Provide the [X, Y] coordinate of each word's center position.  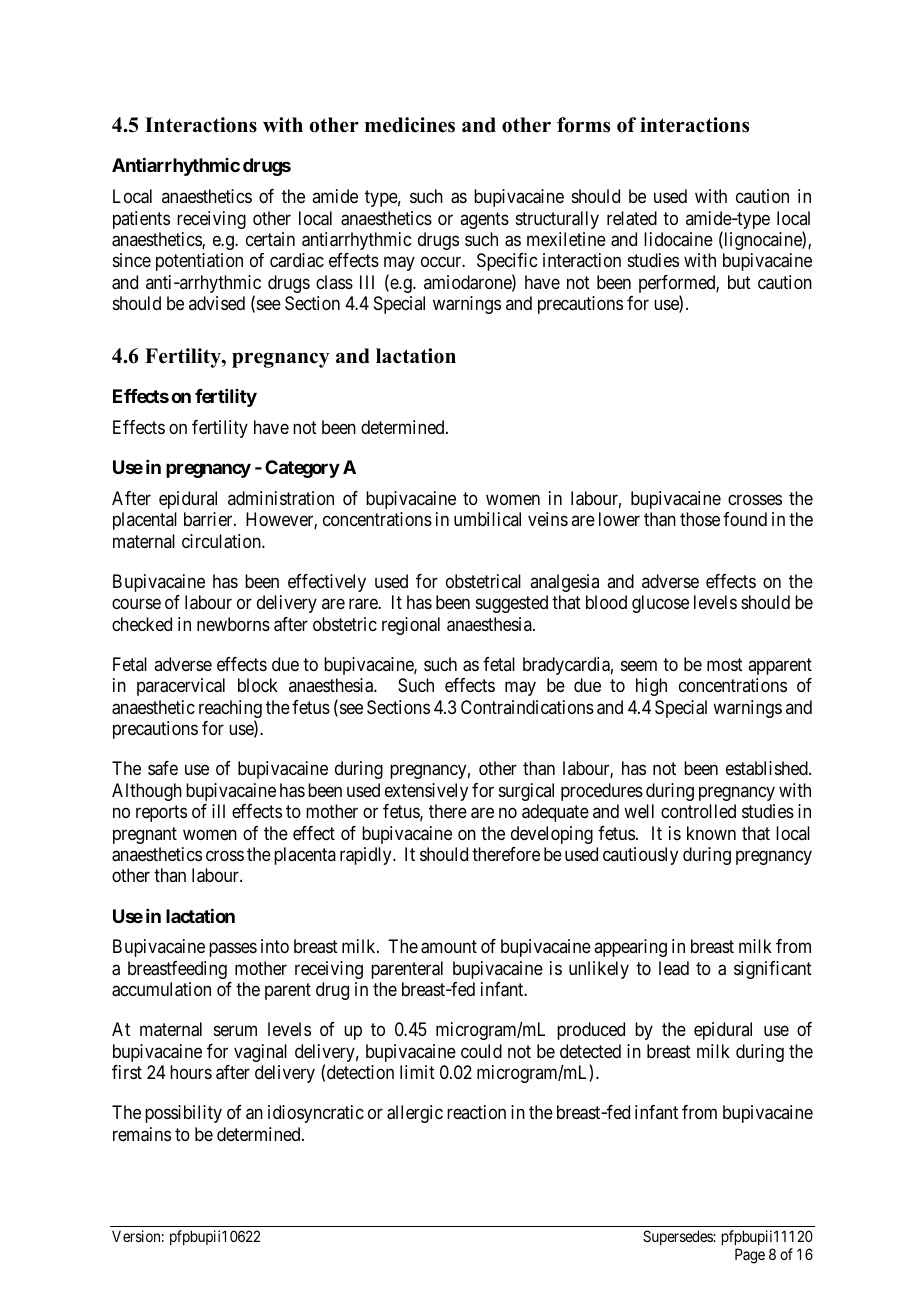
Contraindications [527, 707]
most [725, 664]
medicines [410, 125]
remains [142, 1134]
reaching [230, 710]
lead [674, 968]
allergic [415, 1114]
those [700, 519]
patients [141, 220]
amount [449, 947]
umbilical [487, 519]
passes [233, 950]
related [632, 218]
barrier [209, 519]
